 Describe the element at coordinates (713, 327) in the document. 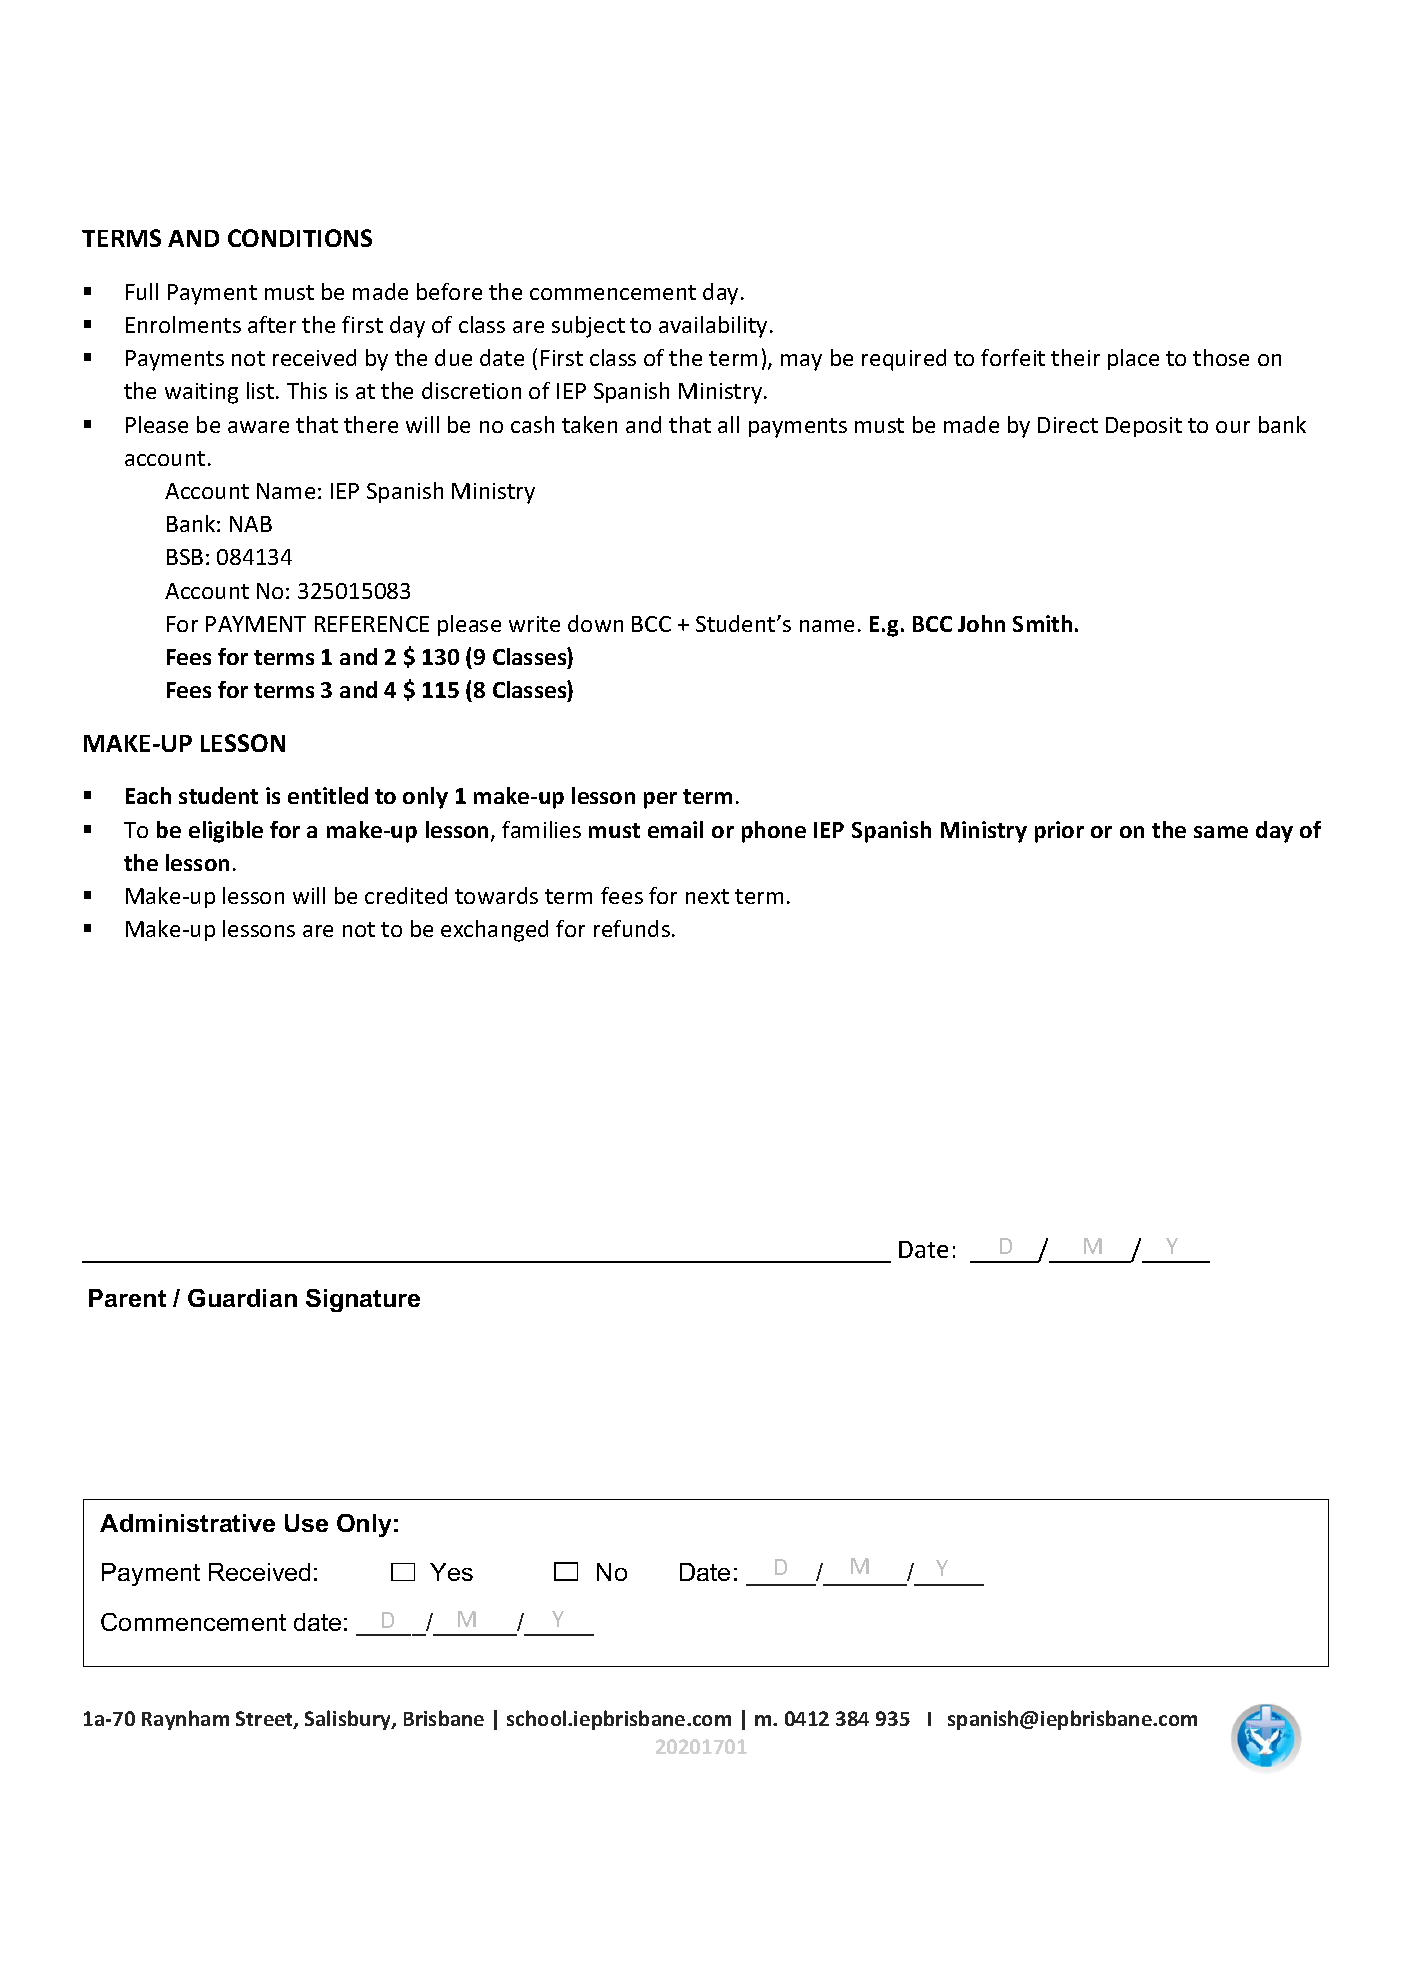

I see `availability` at that location.
